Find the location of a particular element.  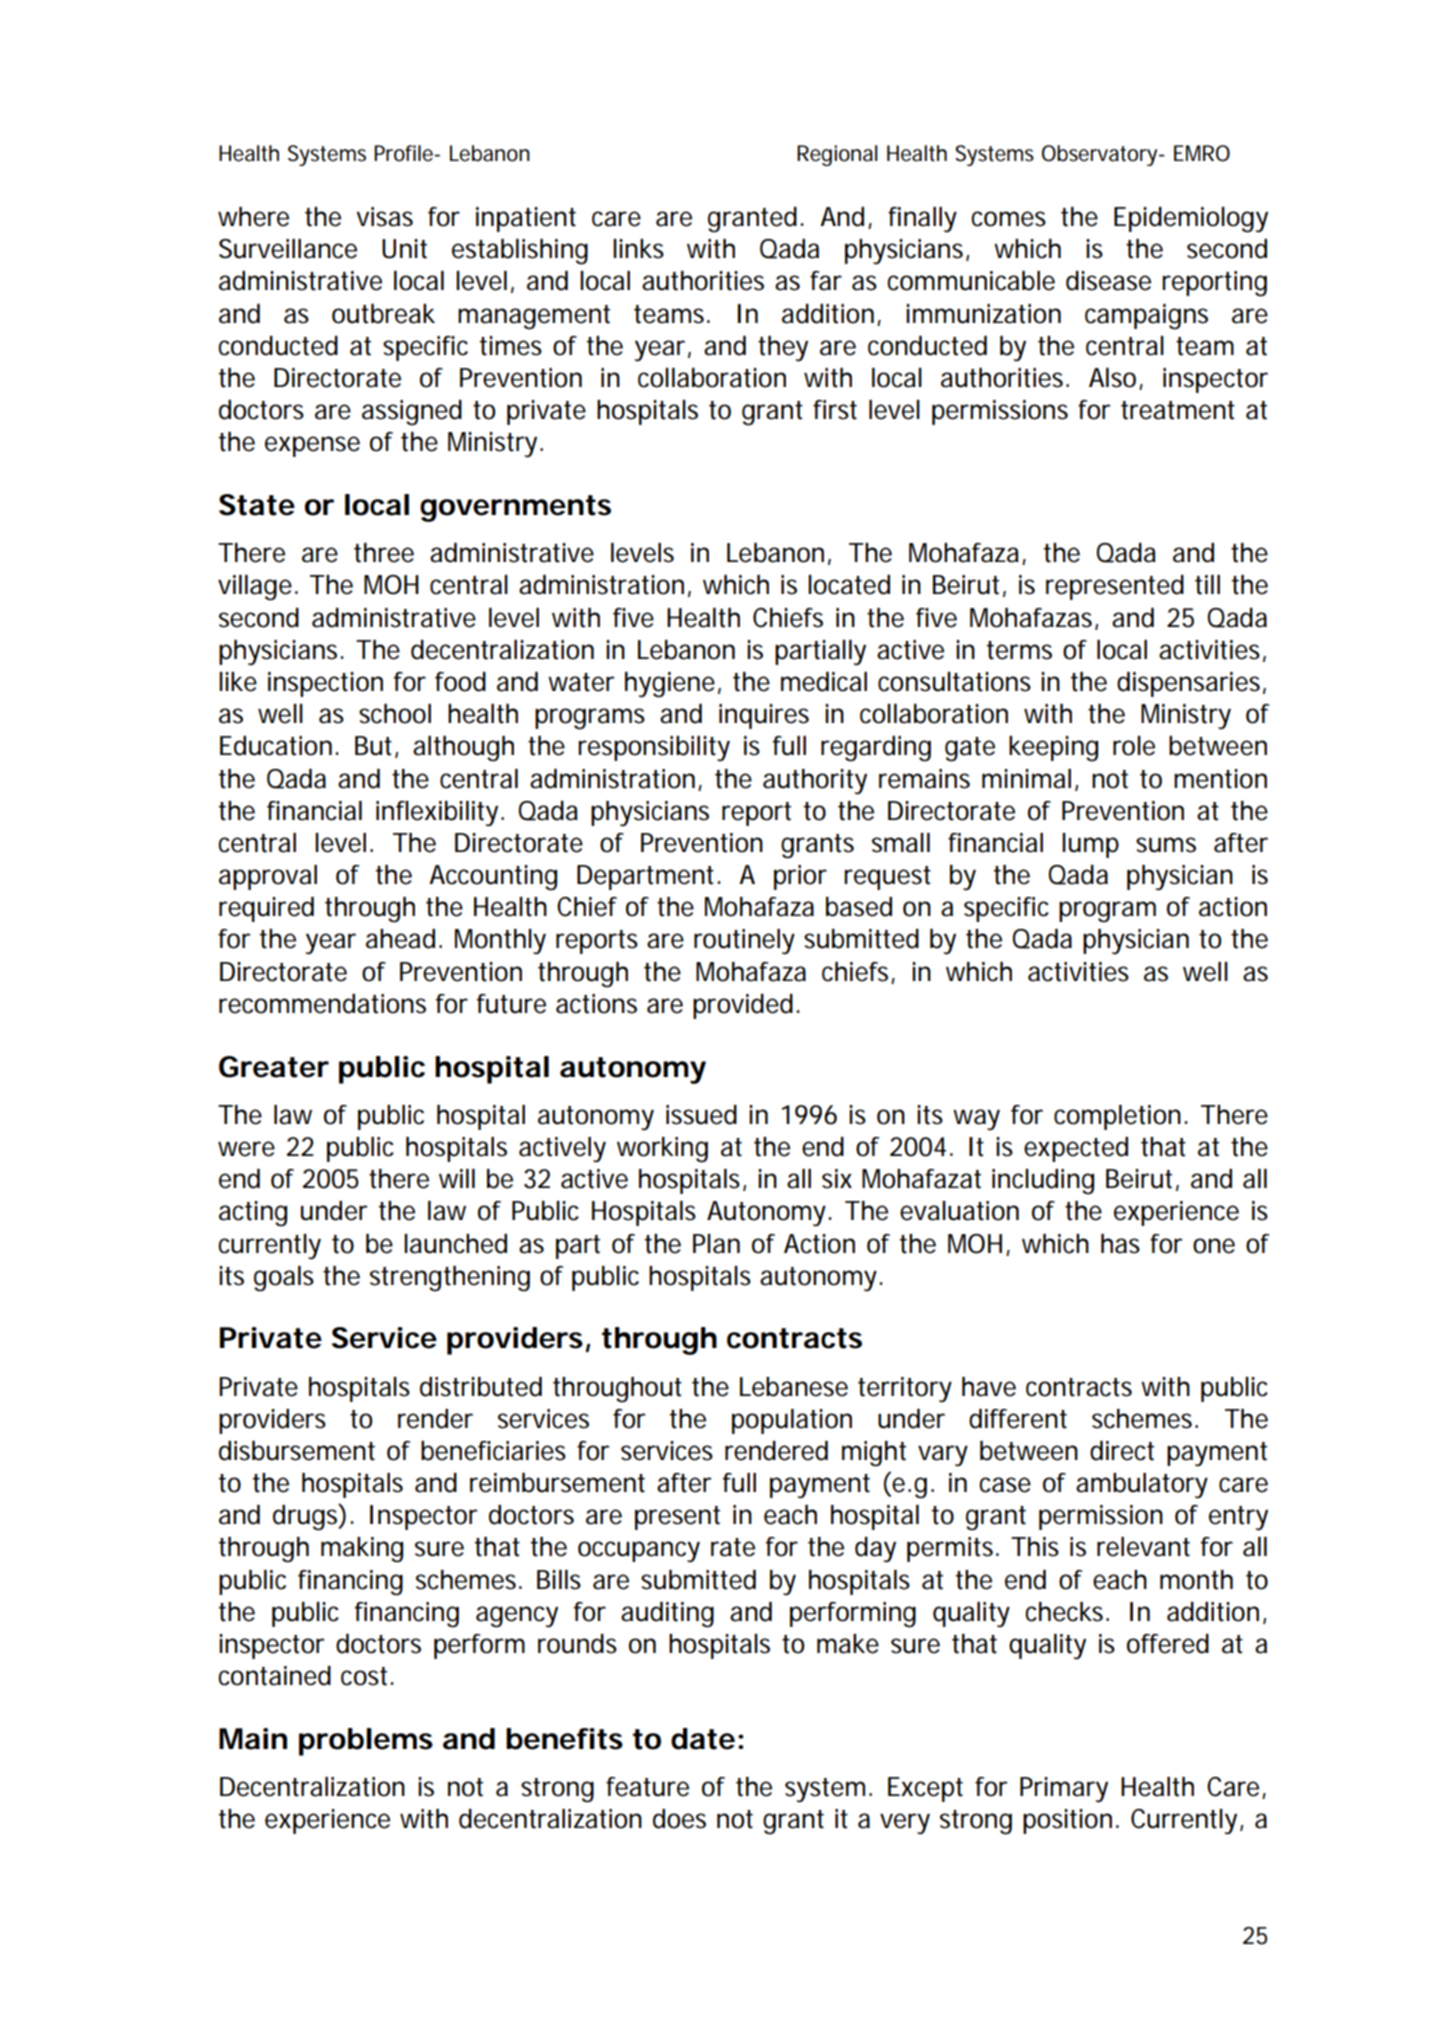

links is located at coordinates (638, 249).
